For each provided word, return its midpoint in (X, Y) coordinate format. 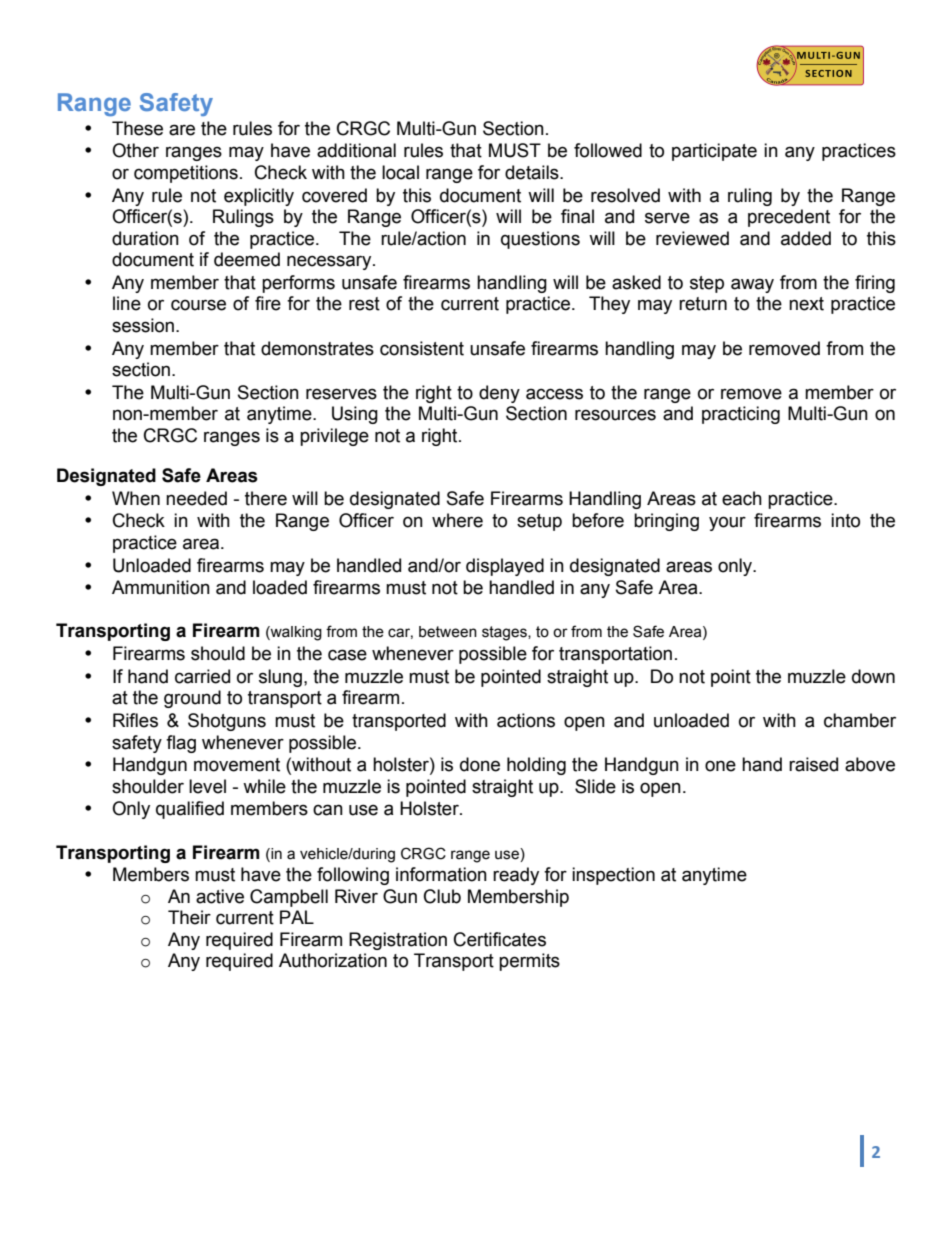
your (727, 523)
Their (189, 917)
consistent (422, 348)
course (198, 305)
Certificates (500, 939)
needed (196, 498)
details (533, 172)
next (806, 304)
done (480, 764)
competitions (186, 174)
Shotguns (227, 722)
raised (813, 764)
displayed (505, 567)
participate (714, 152)
